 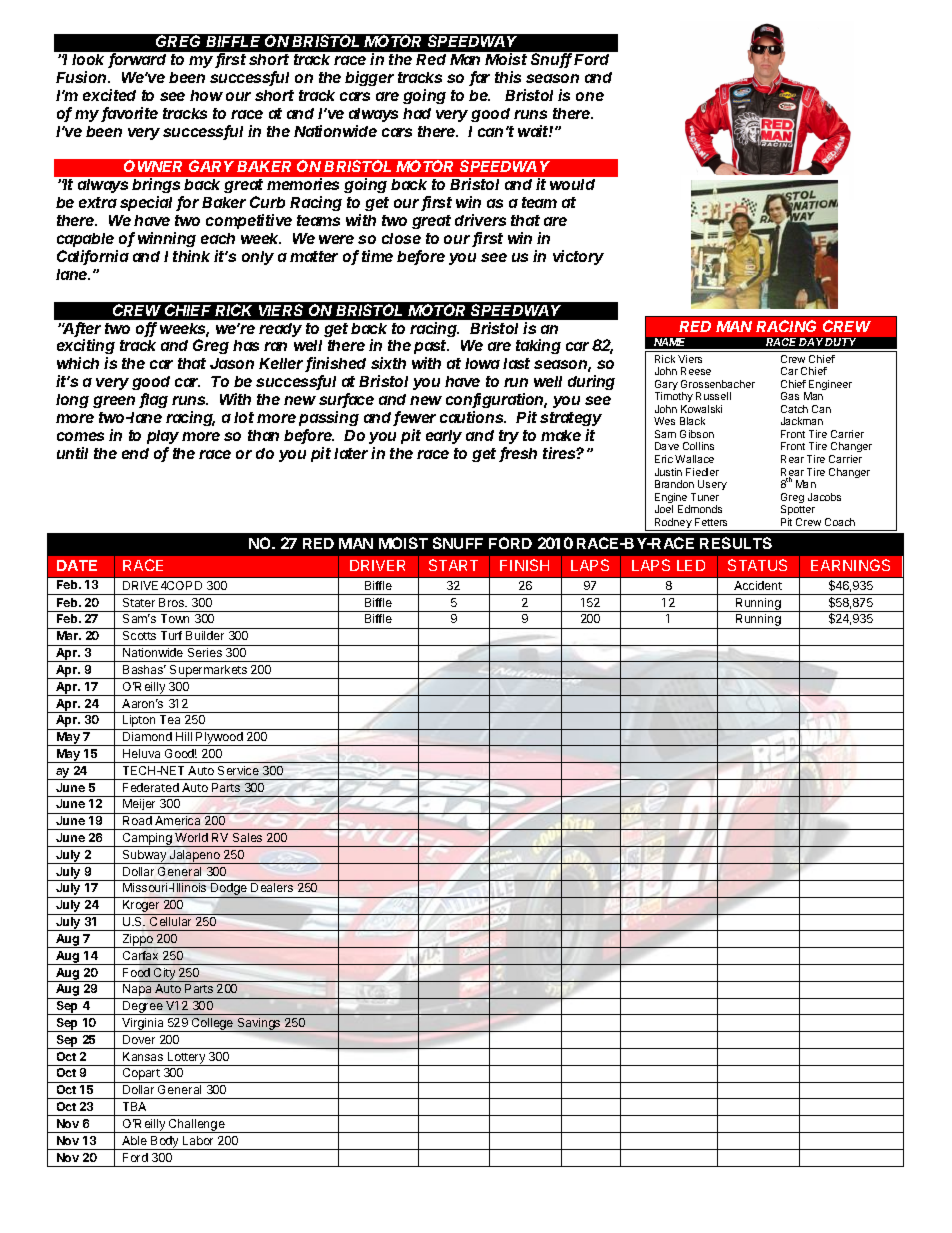 What do you see at coordinates (590, 96) in the screenshot?
I see `one` at bounding box center [590, 96].
